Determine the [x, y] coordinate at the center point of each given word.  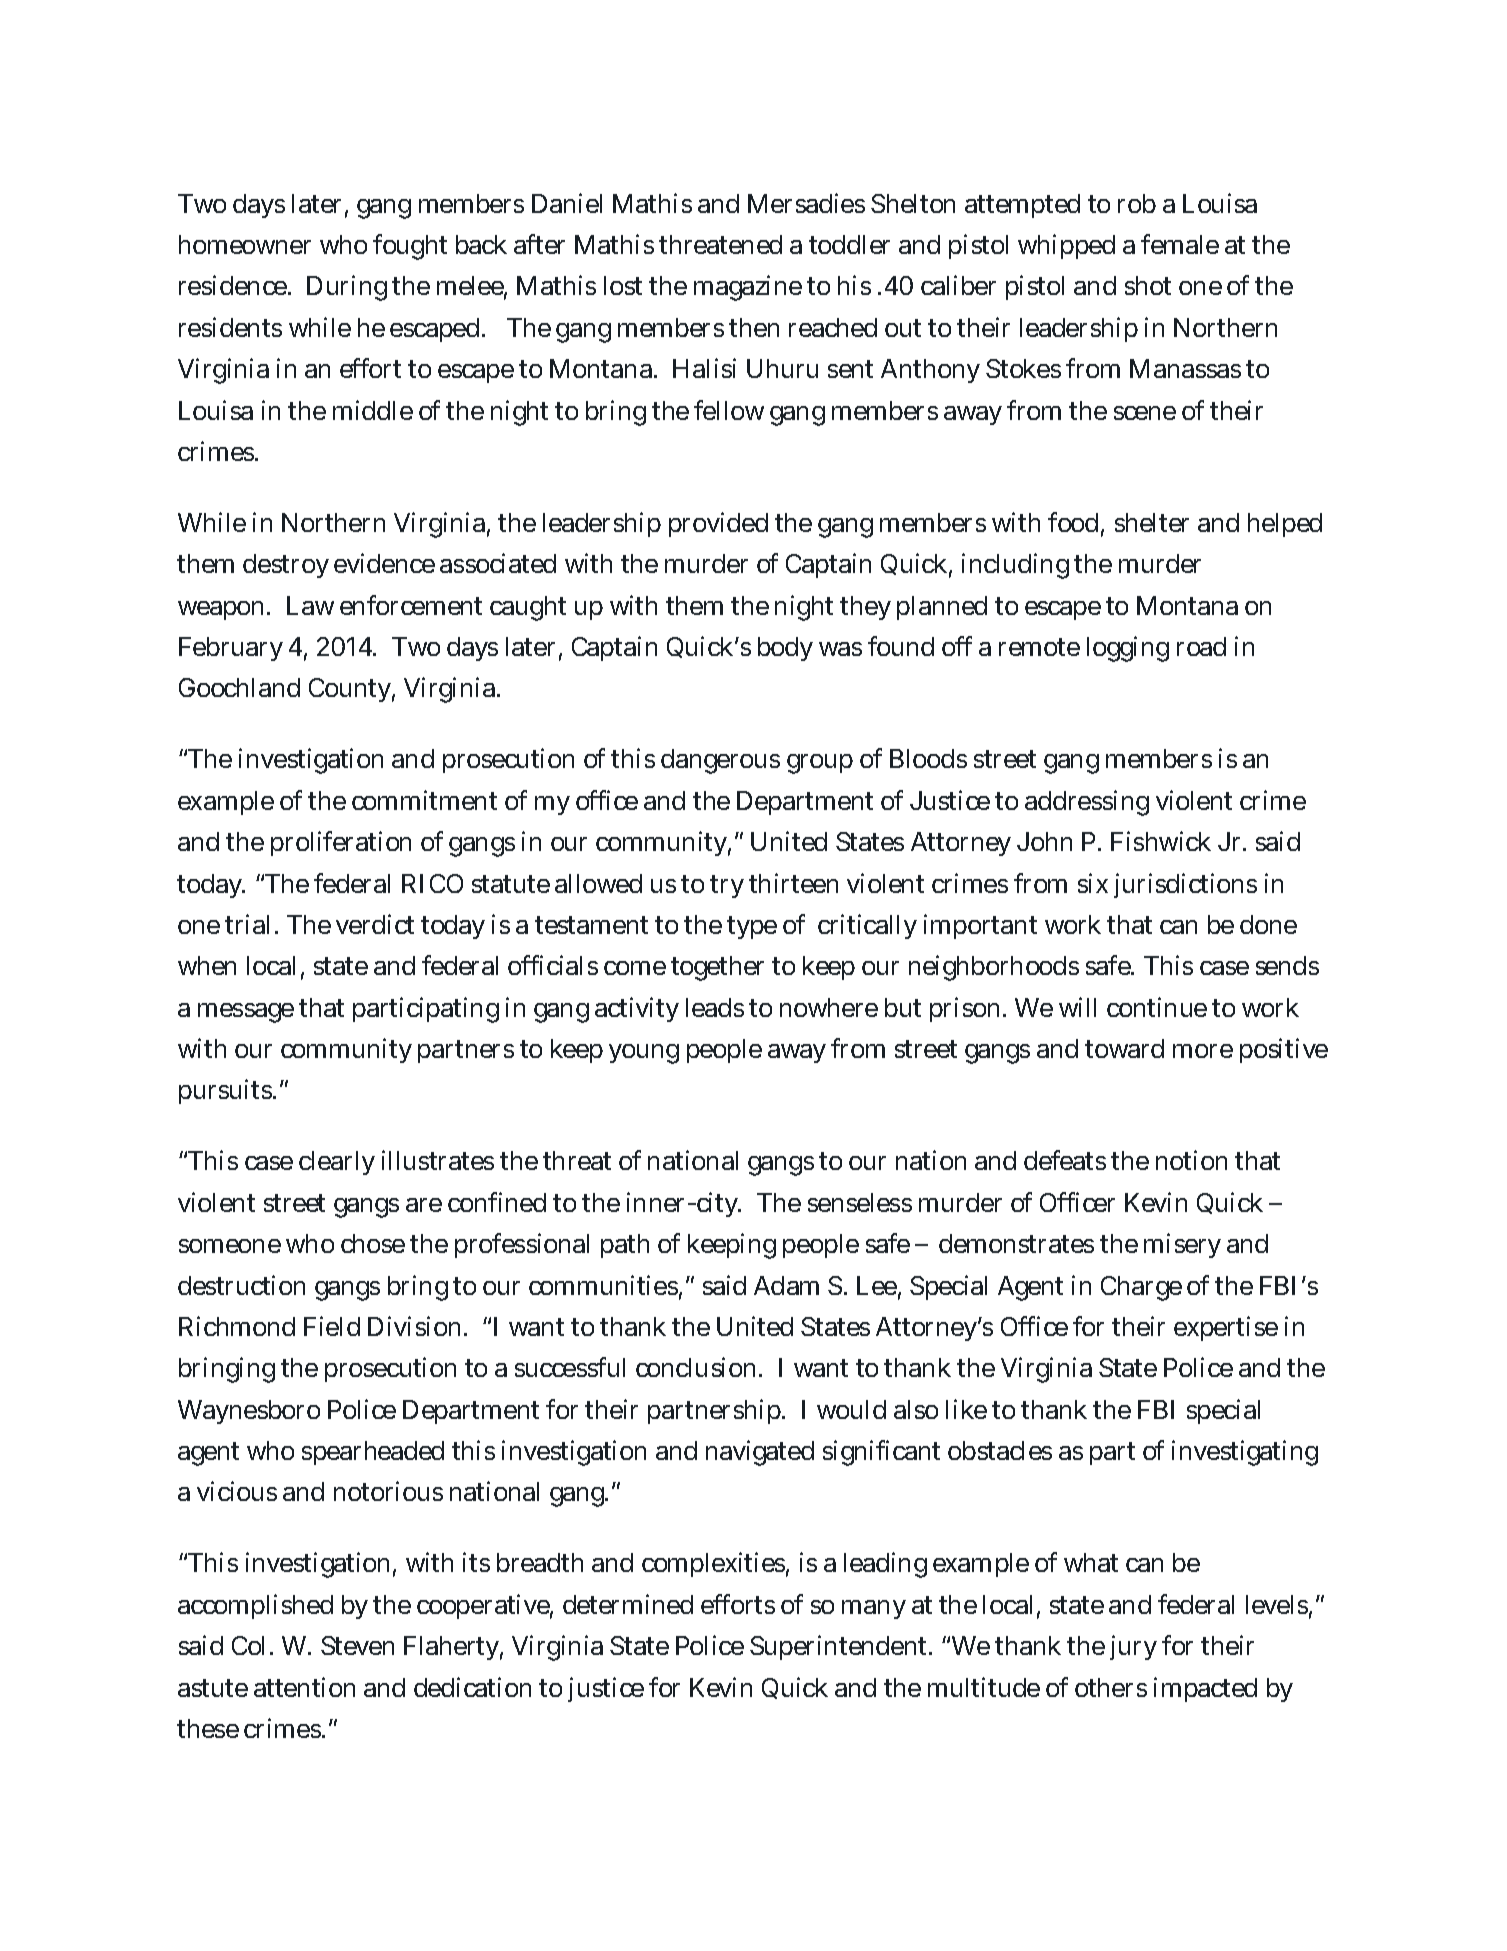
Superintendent [840, 1647]
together [717, 968]
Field [332, 1326]
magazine [748, 288]
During [347, 288]
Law [310, 605]
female [1180, 244]
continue [1157, 1007]
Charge [1141, 1288]
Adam [786, 1285]
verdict [375, 924]
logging [1128, 649]
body [785, 649]
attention [304, 1687]
